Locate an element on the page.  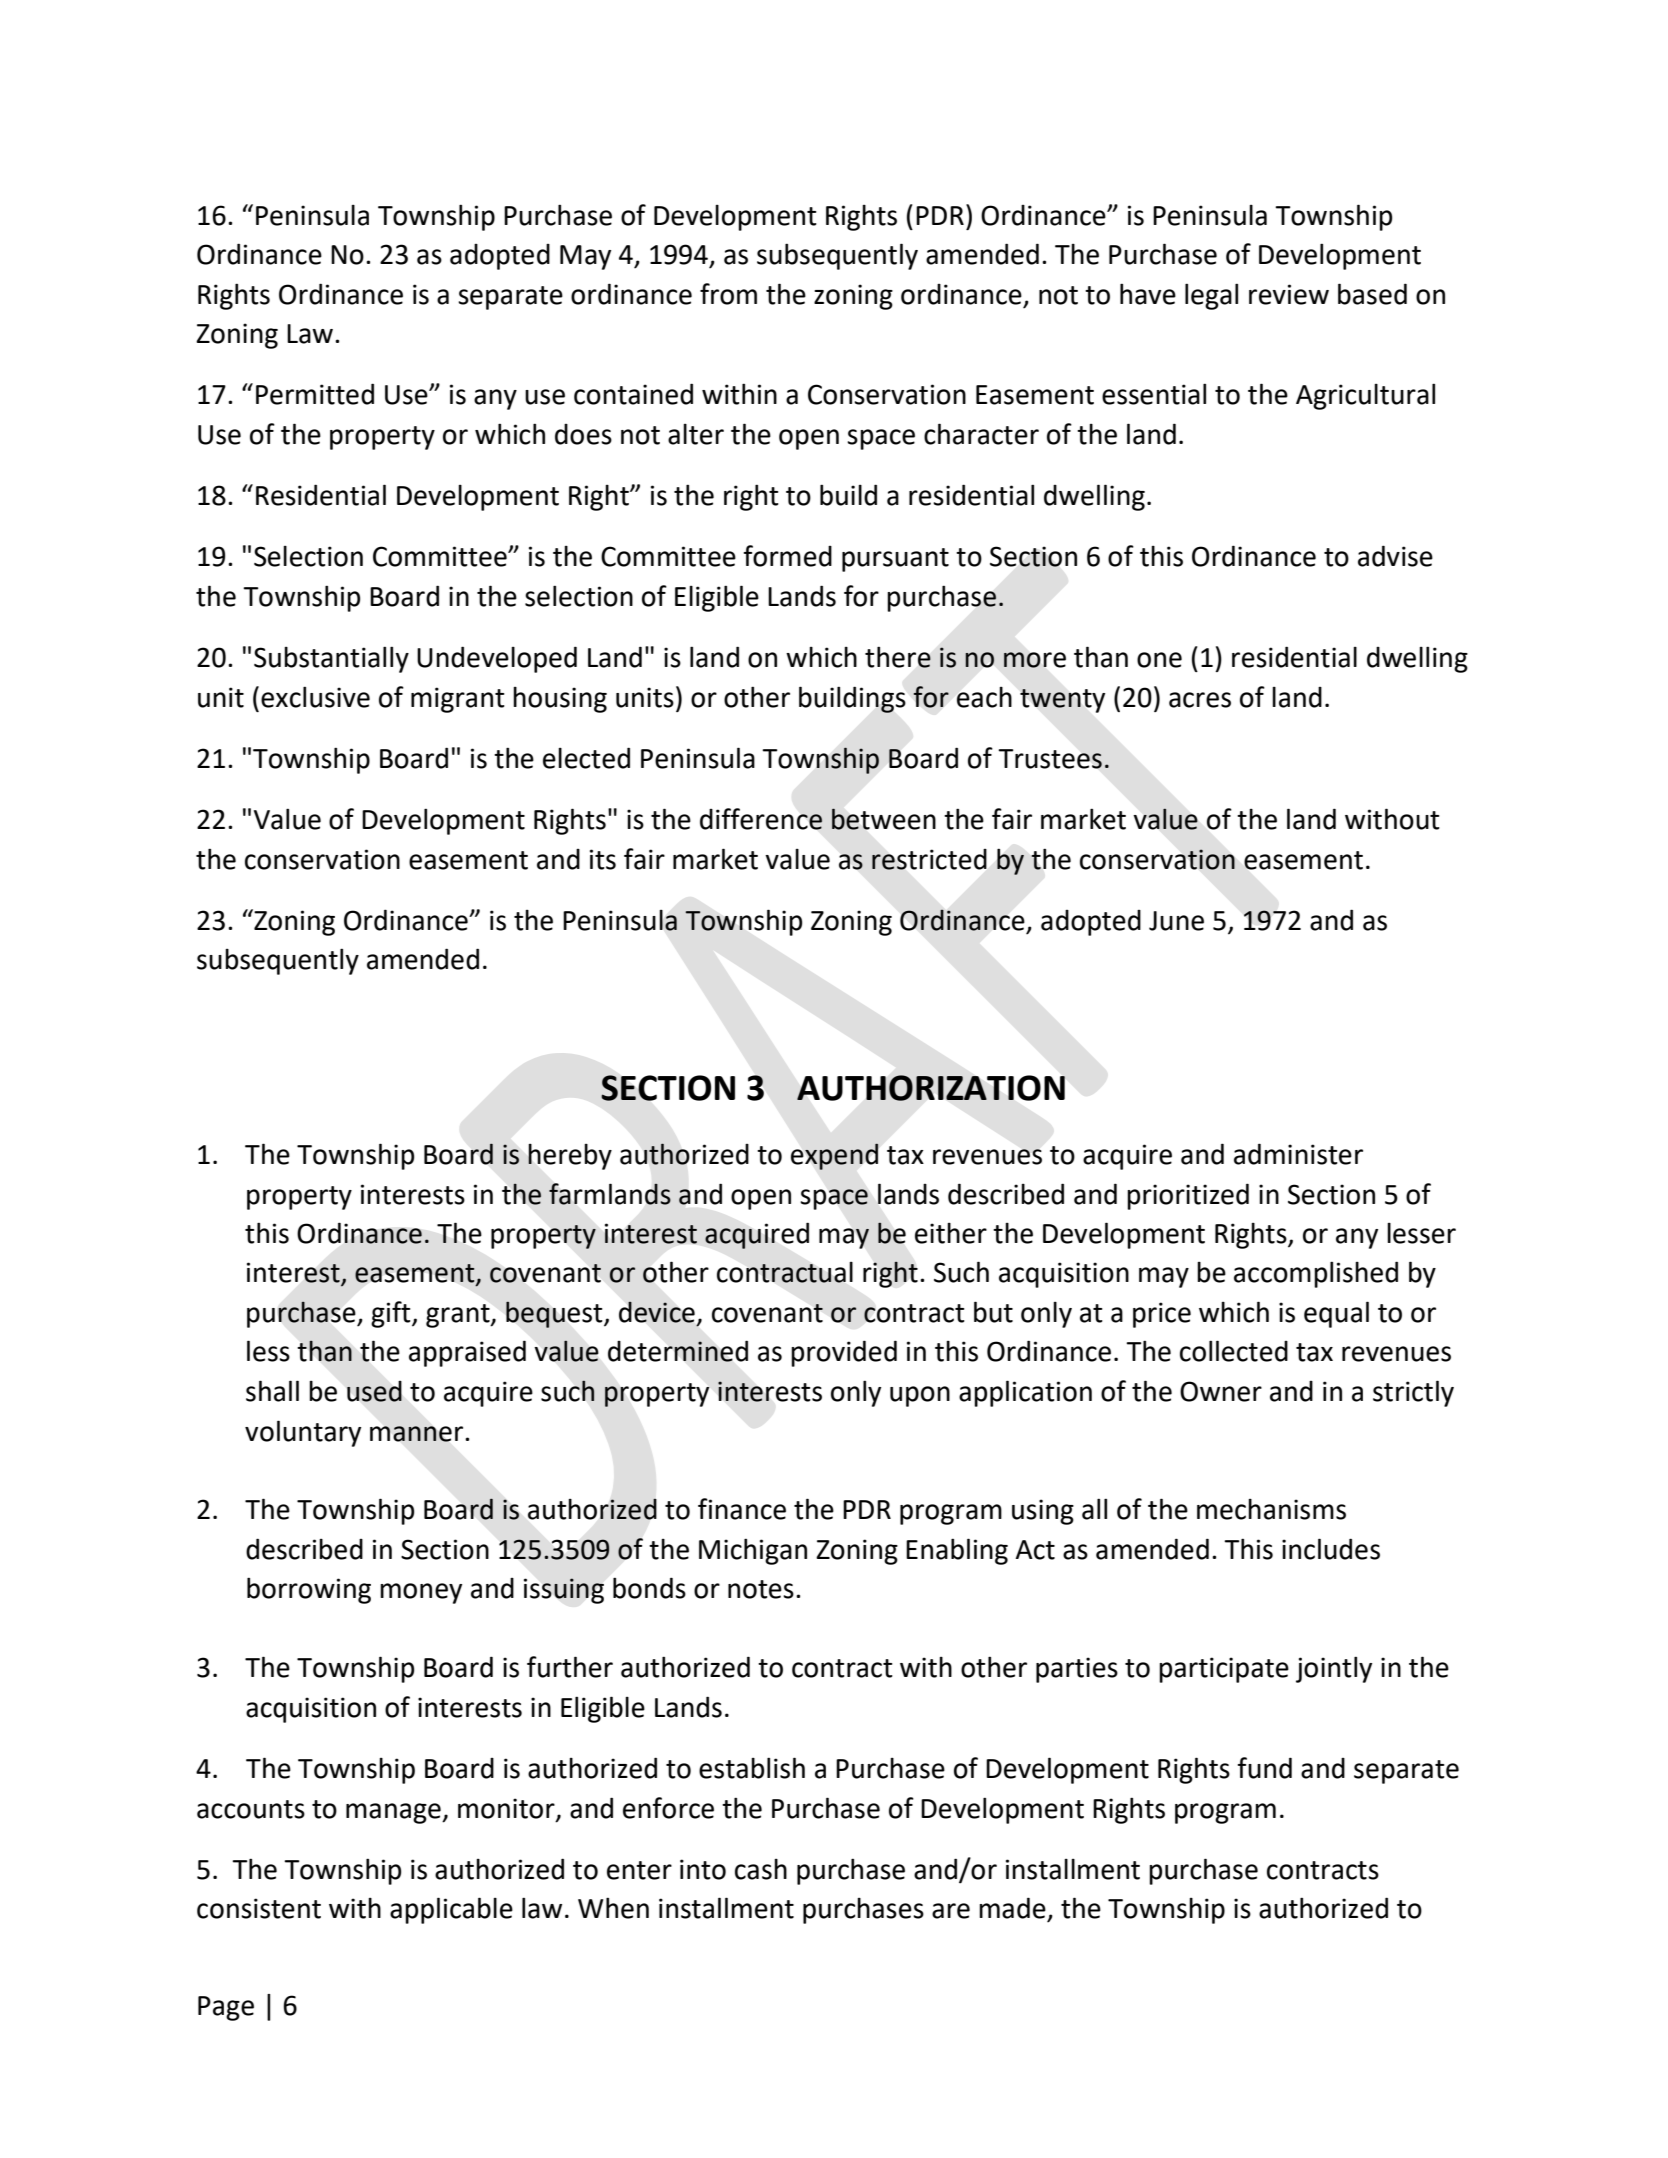
exclusive is located at coordinates (315, 697).
